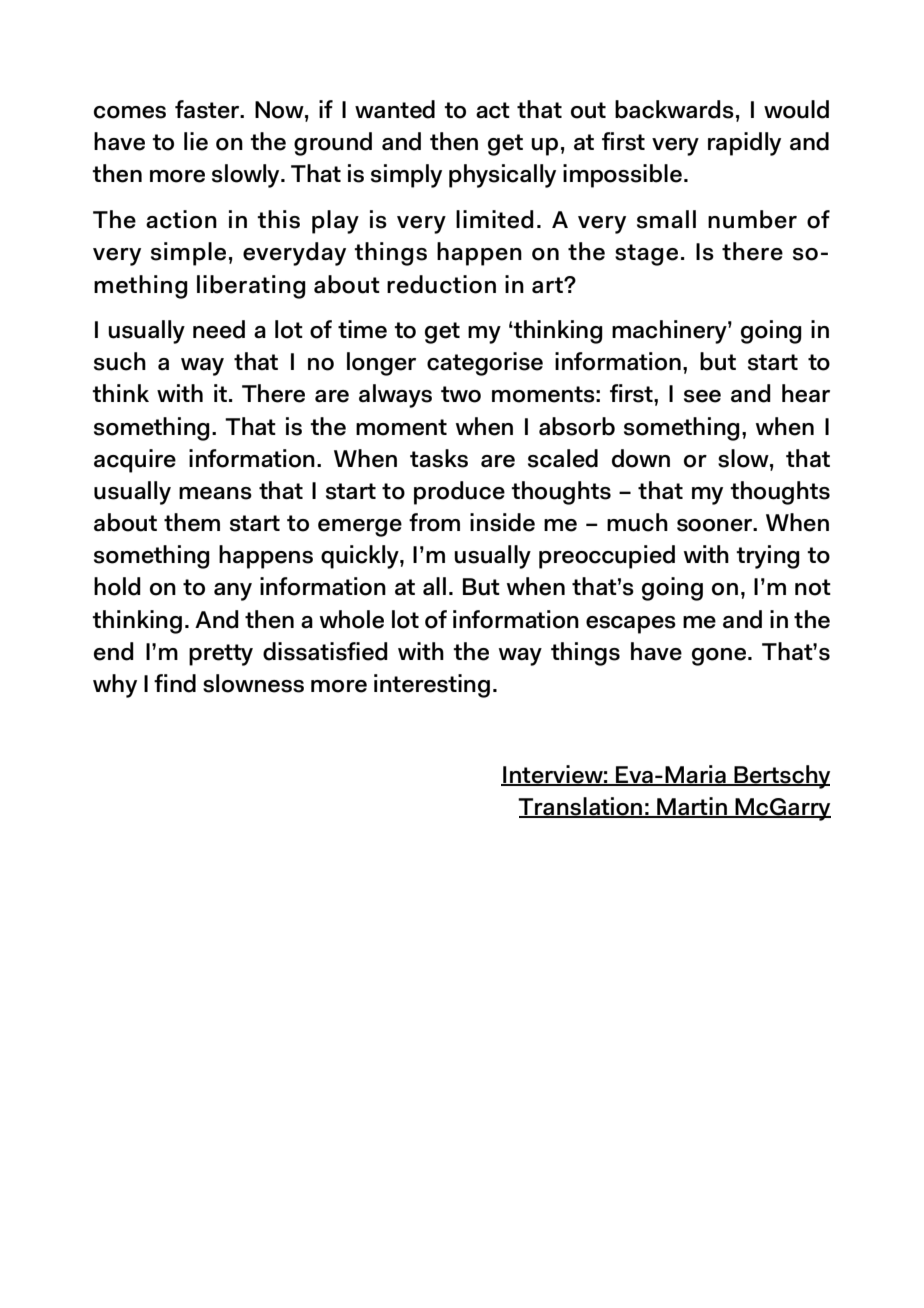 This screenshot has width=924, height=1308. I want to click on lie, so click(196, 141).
